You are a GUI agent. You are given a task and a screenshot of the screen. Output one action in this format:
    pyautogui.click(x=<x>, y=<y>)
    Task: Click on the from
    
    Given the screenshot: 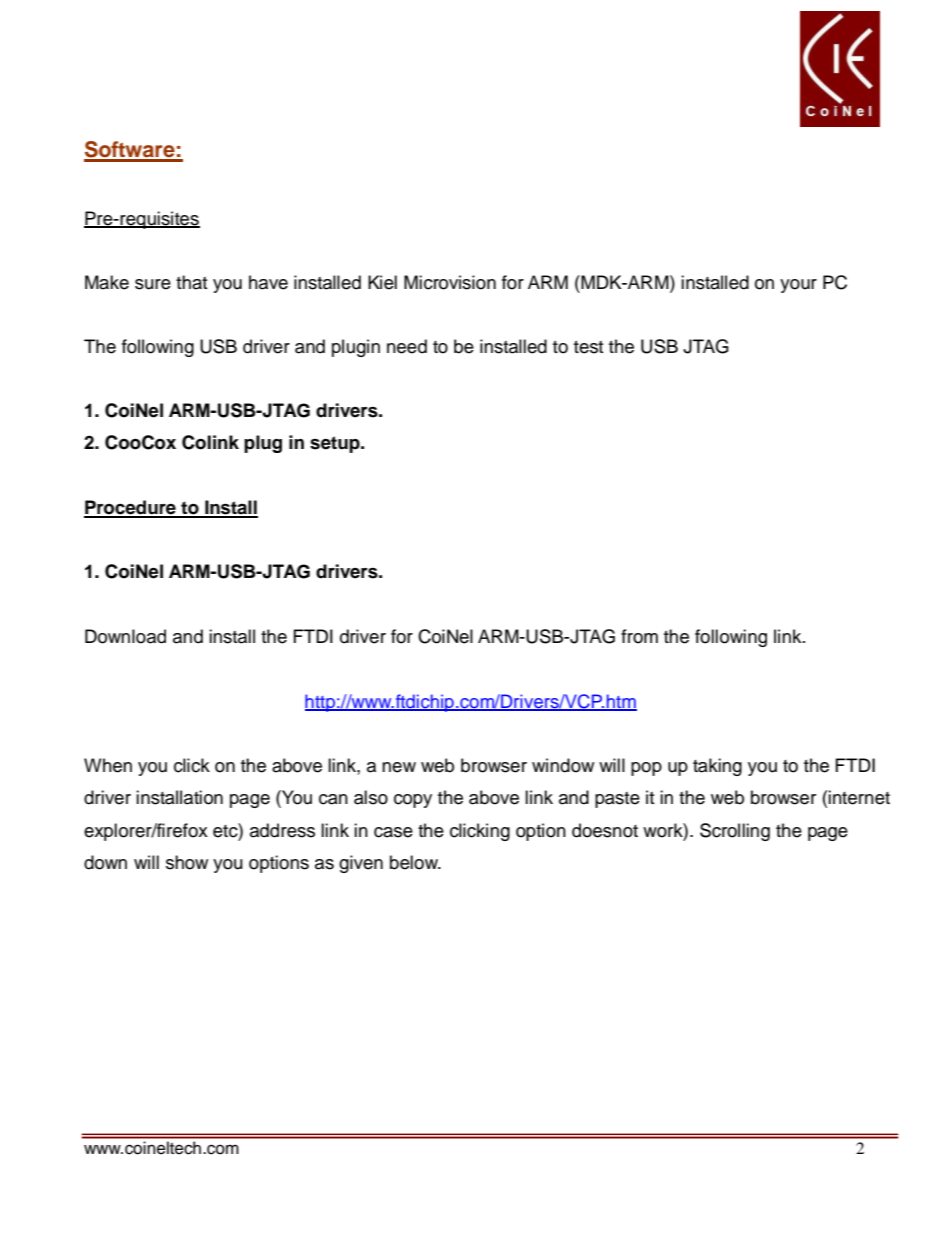 What is the action you would take?
    pyautogui.click(x=639, y=636)
